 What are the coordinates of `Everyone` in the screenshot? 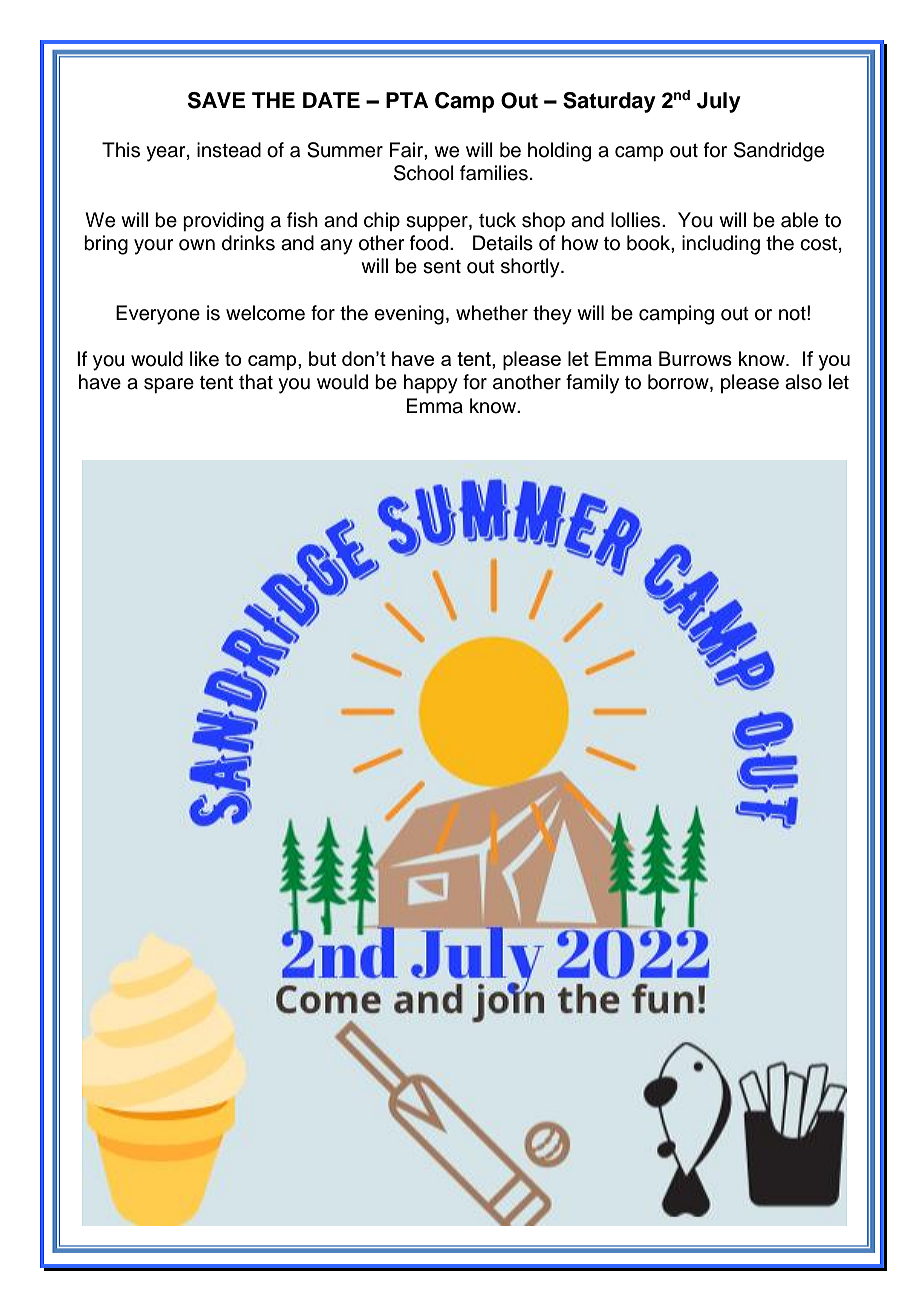 It's located at (158, 315).
